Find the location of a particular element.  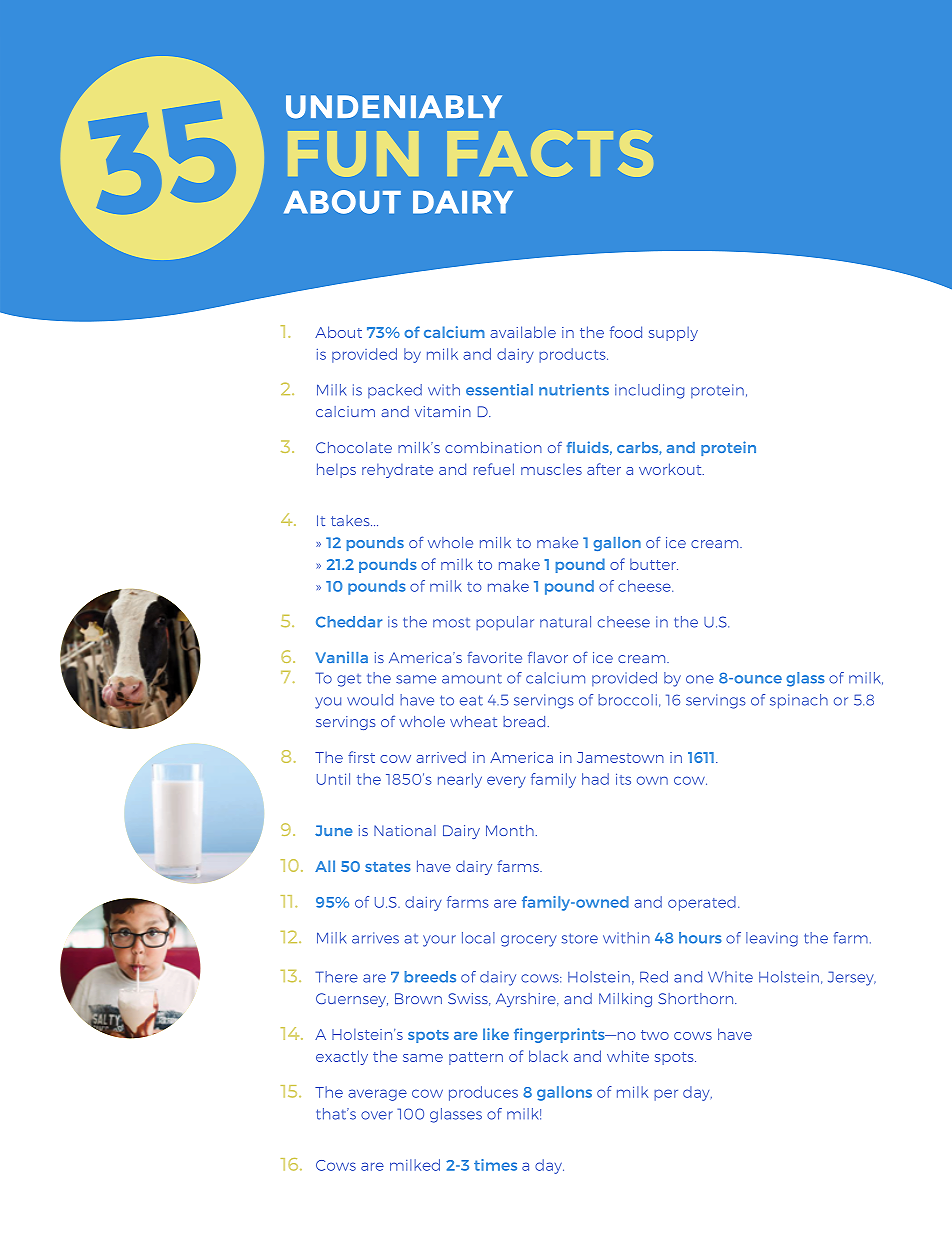

after is located at coordinates (604, 469).
